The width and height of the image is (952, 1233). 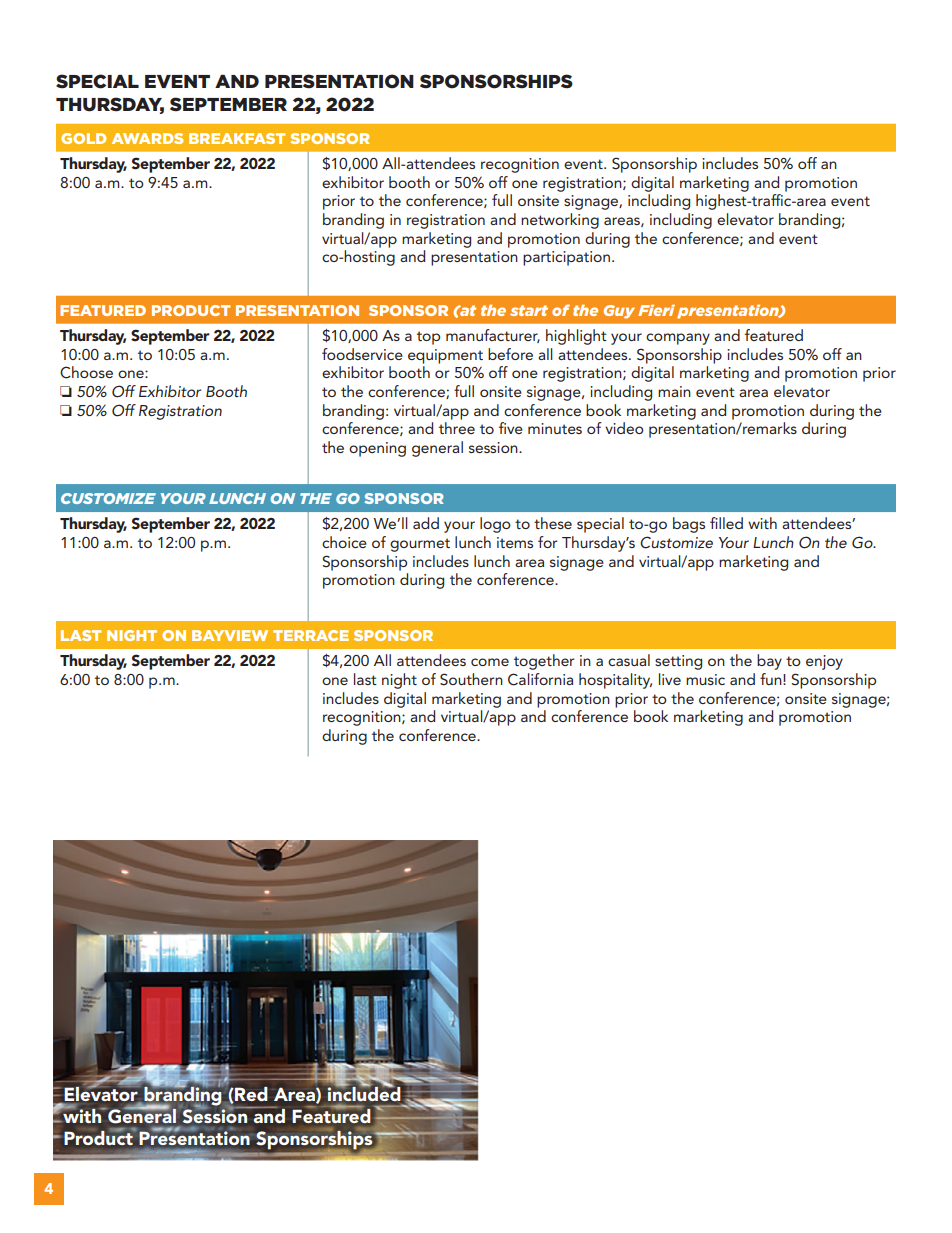 What do you see at coordinates (377, 449) in the image?
I see `opening` at bounding box center [377, 449].
